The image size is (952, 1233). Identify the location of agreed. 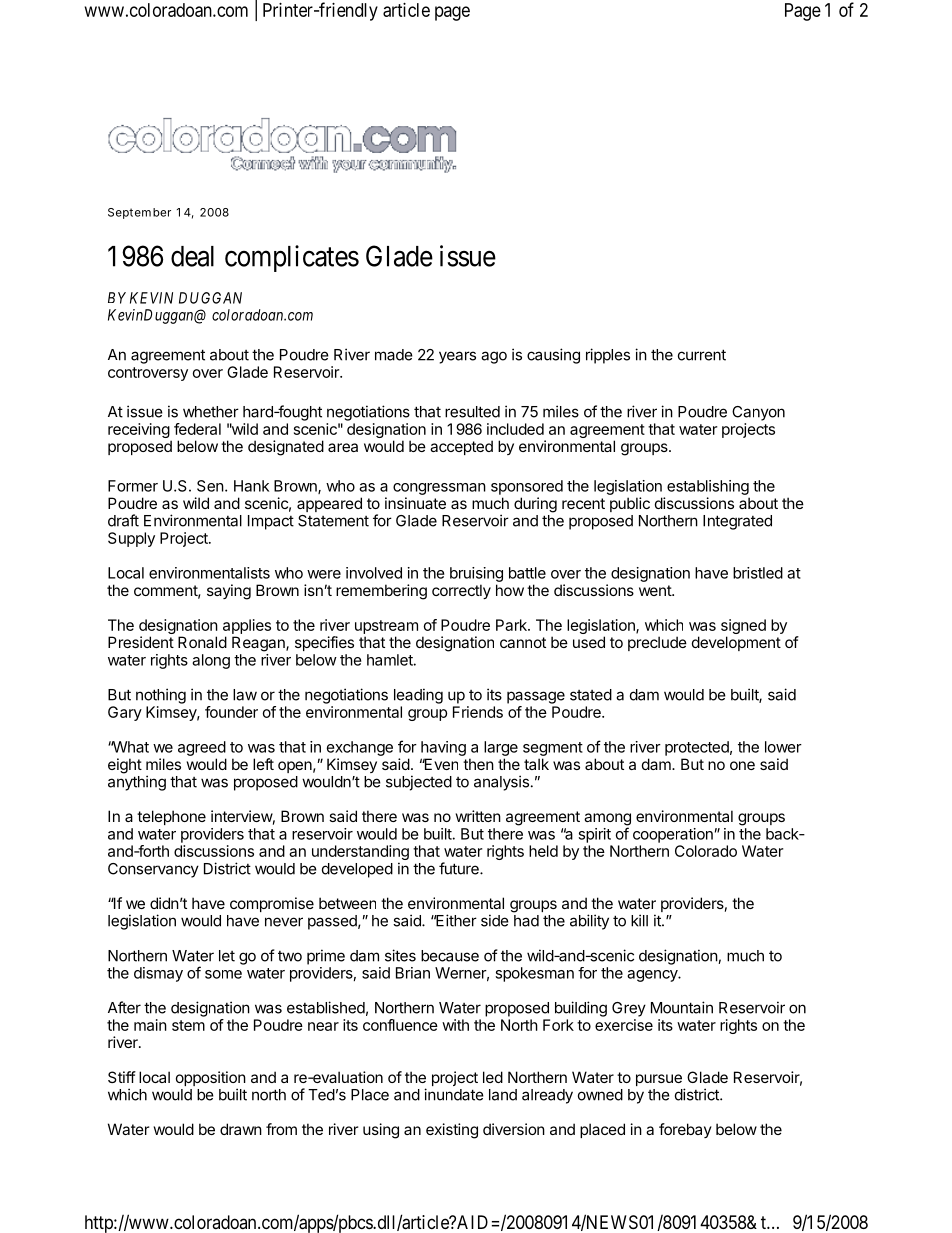
(202, 748).
